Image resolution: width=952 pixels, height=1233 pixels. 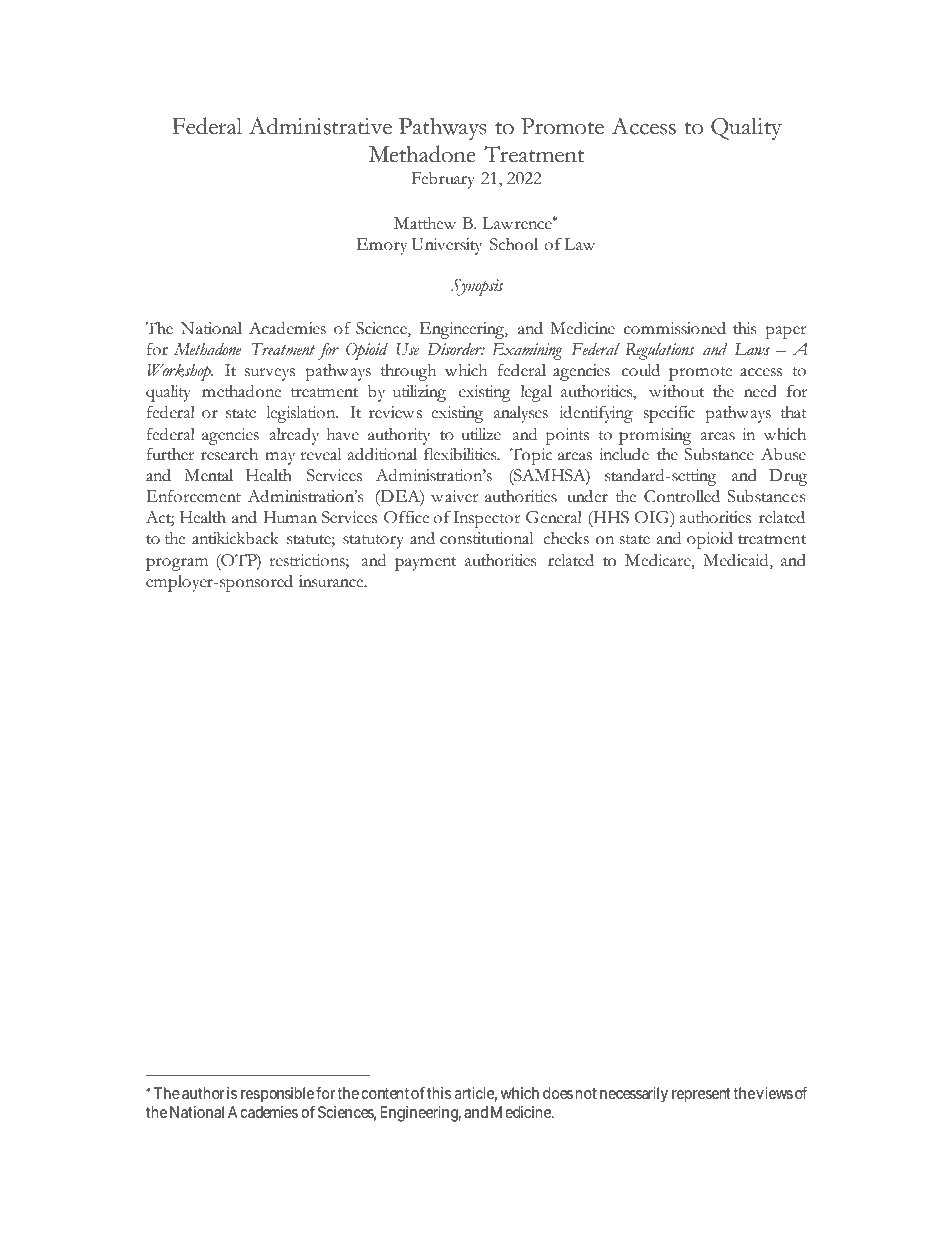 What do you see at coordinates (177, 564) in the screenshot?
I see `program` at bounding box center [177, 564].
